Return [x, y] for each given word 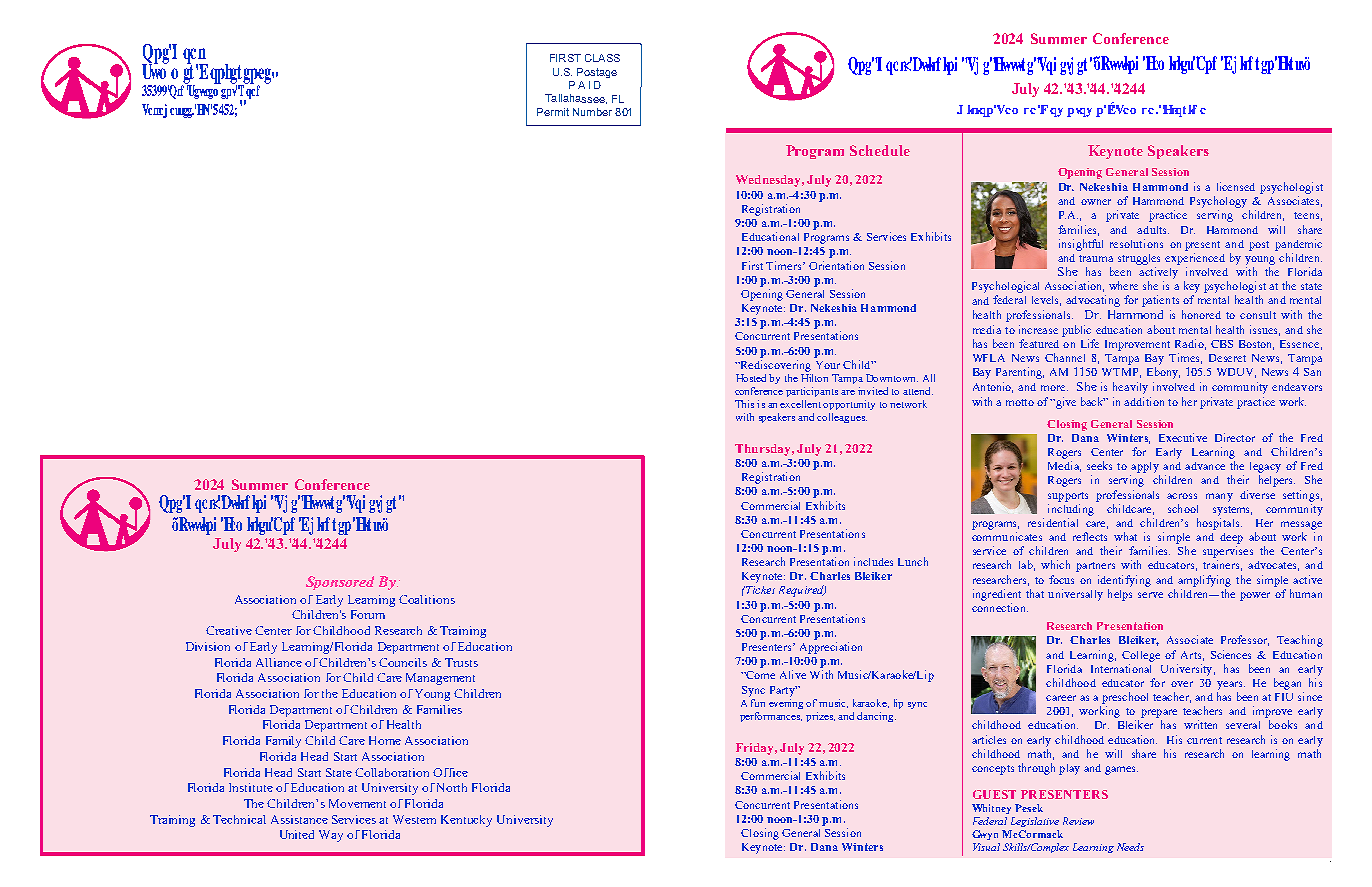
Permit [553, 112]
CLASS [602, 58]
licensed [1236, 186]
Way [331, 836]
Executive [1183, 437]
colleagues [842, 418]
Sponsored [340, 583]
